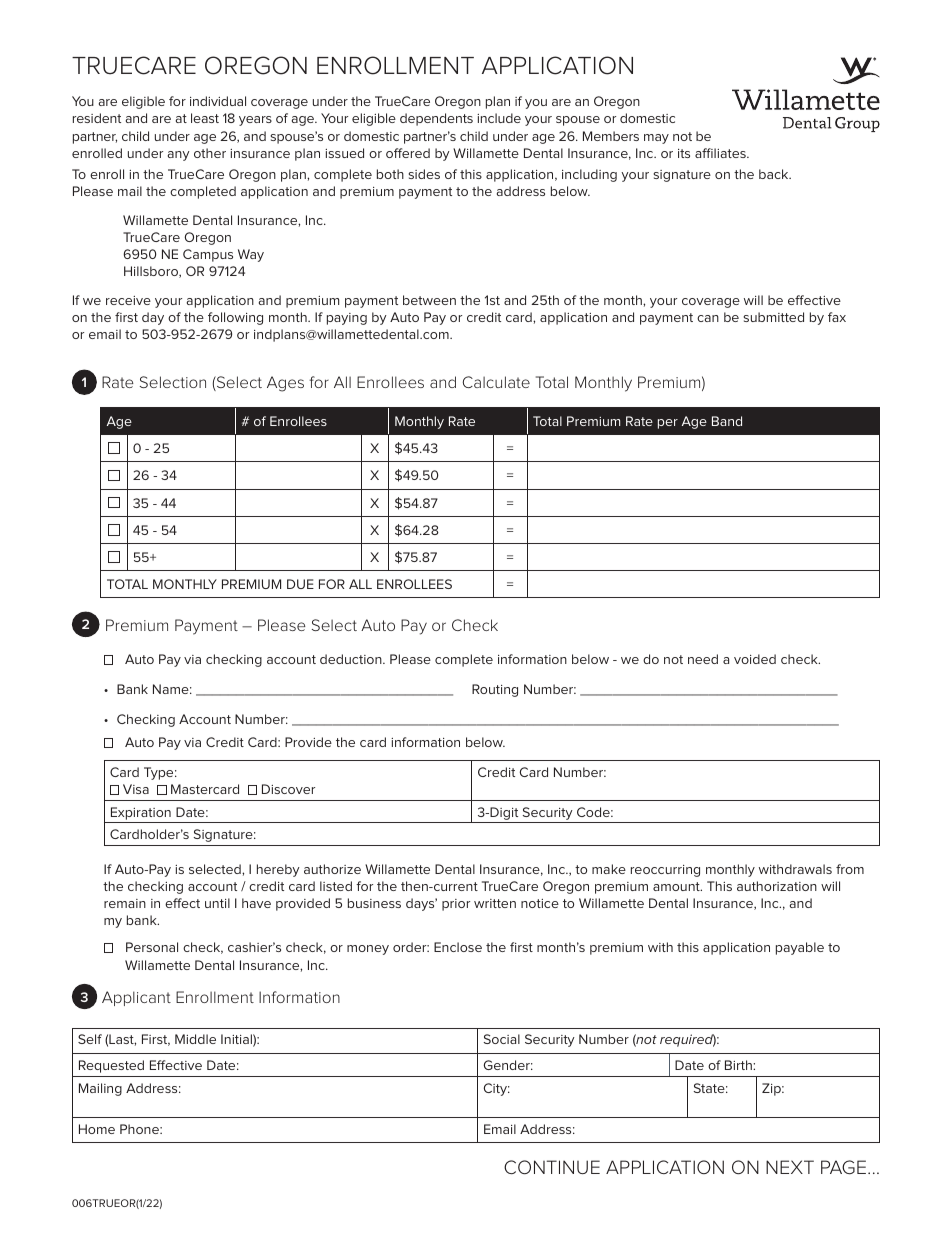  What do you see at coordinates (495, 690) in the image?
I see `Routing` at bounding box center [495, 690].
